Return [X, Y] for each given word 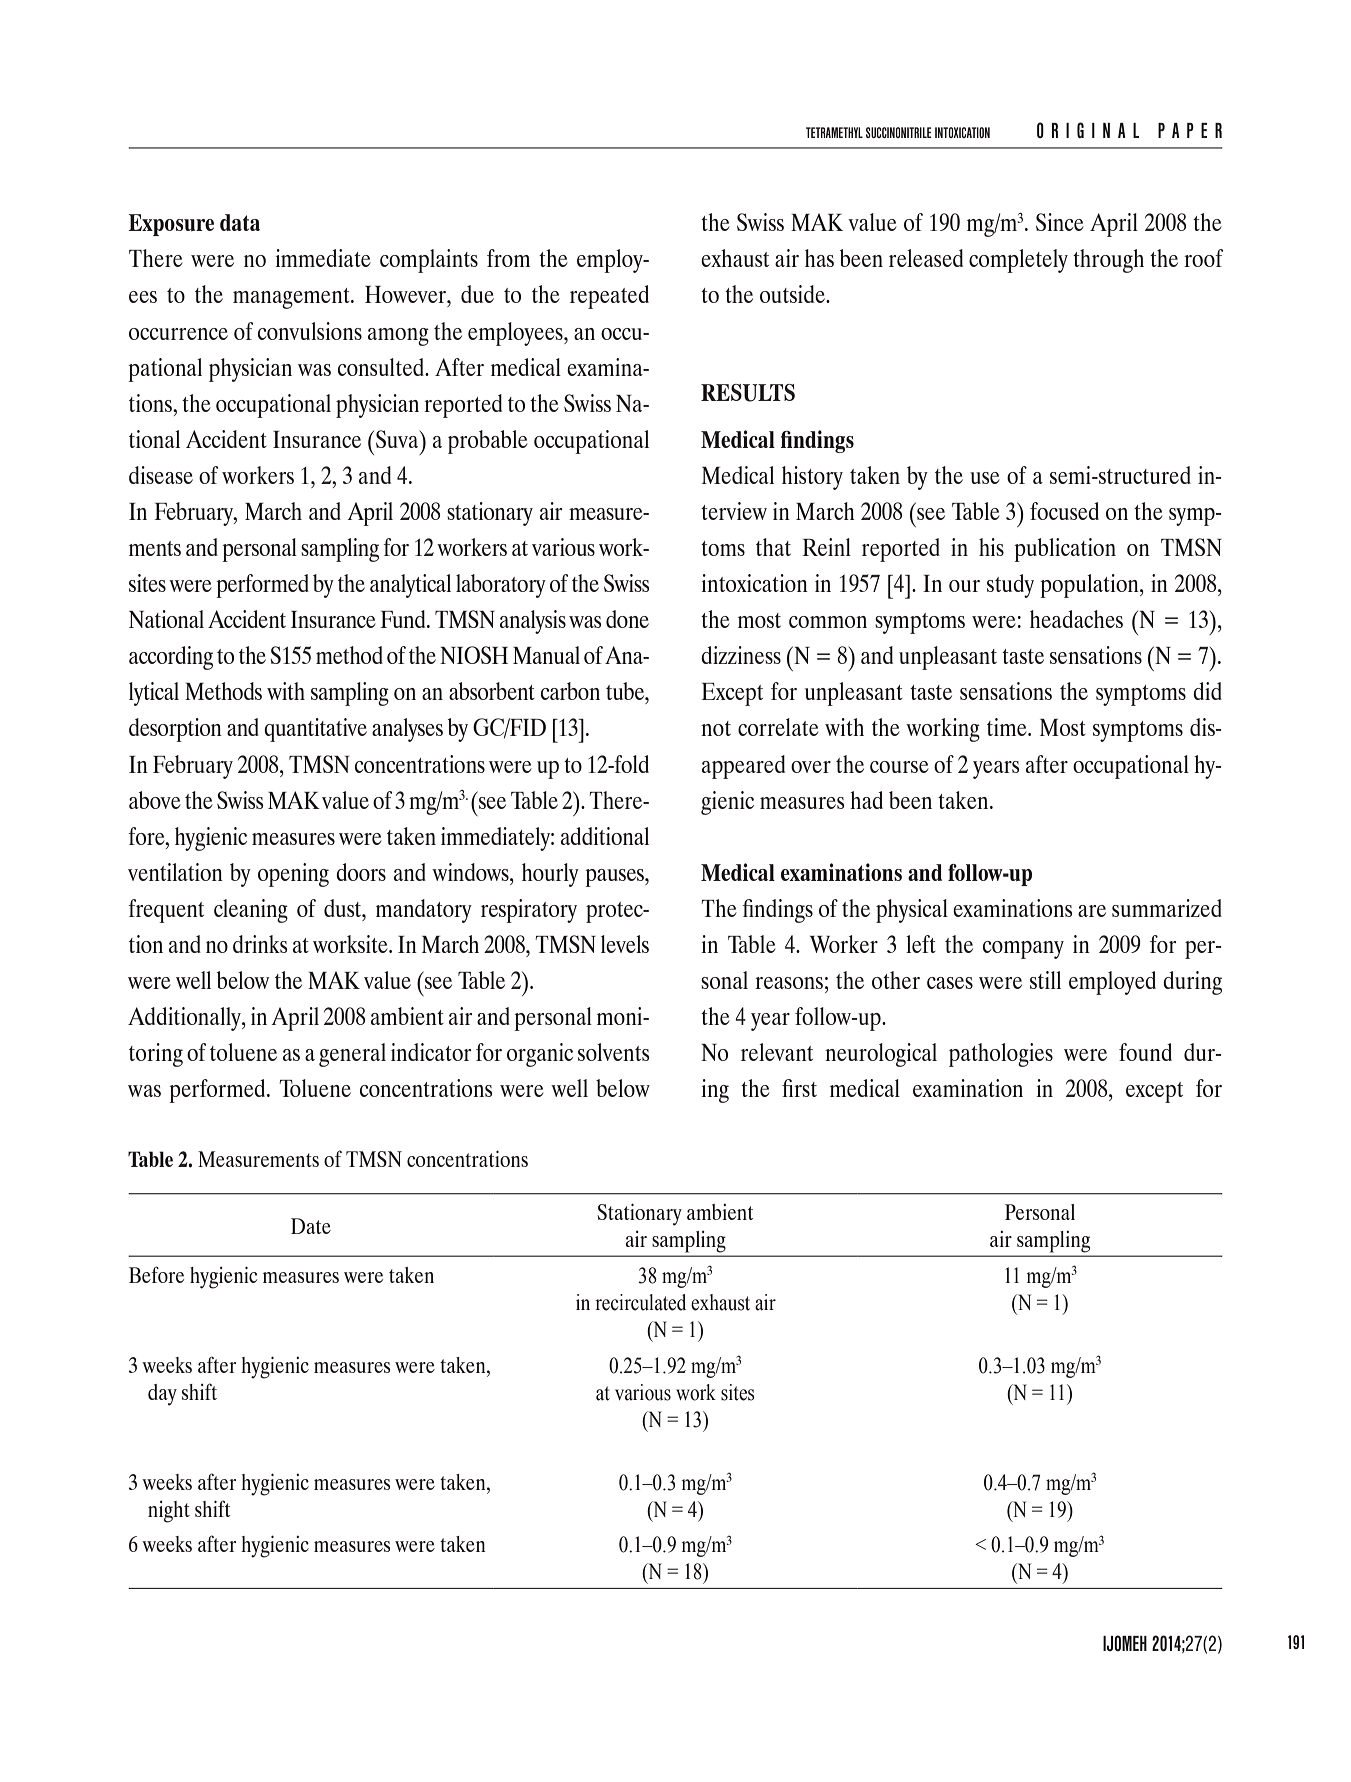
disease [161, 475]
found [1145, 1052]
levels [625, 944]
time [1008, 727]
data [240, 222]
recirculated [640, 1302]
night [169, 1512]
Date [311, 1226]
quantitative [315, 730]
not [716, 728]
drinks [260, 944]
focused [1064, 511]
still [1045, 980]
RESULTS [748, 393]
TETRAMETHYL [834, 132]
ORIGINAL [1088, 130]
